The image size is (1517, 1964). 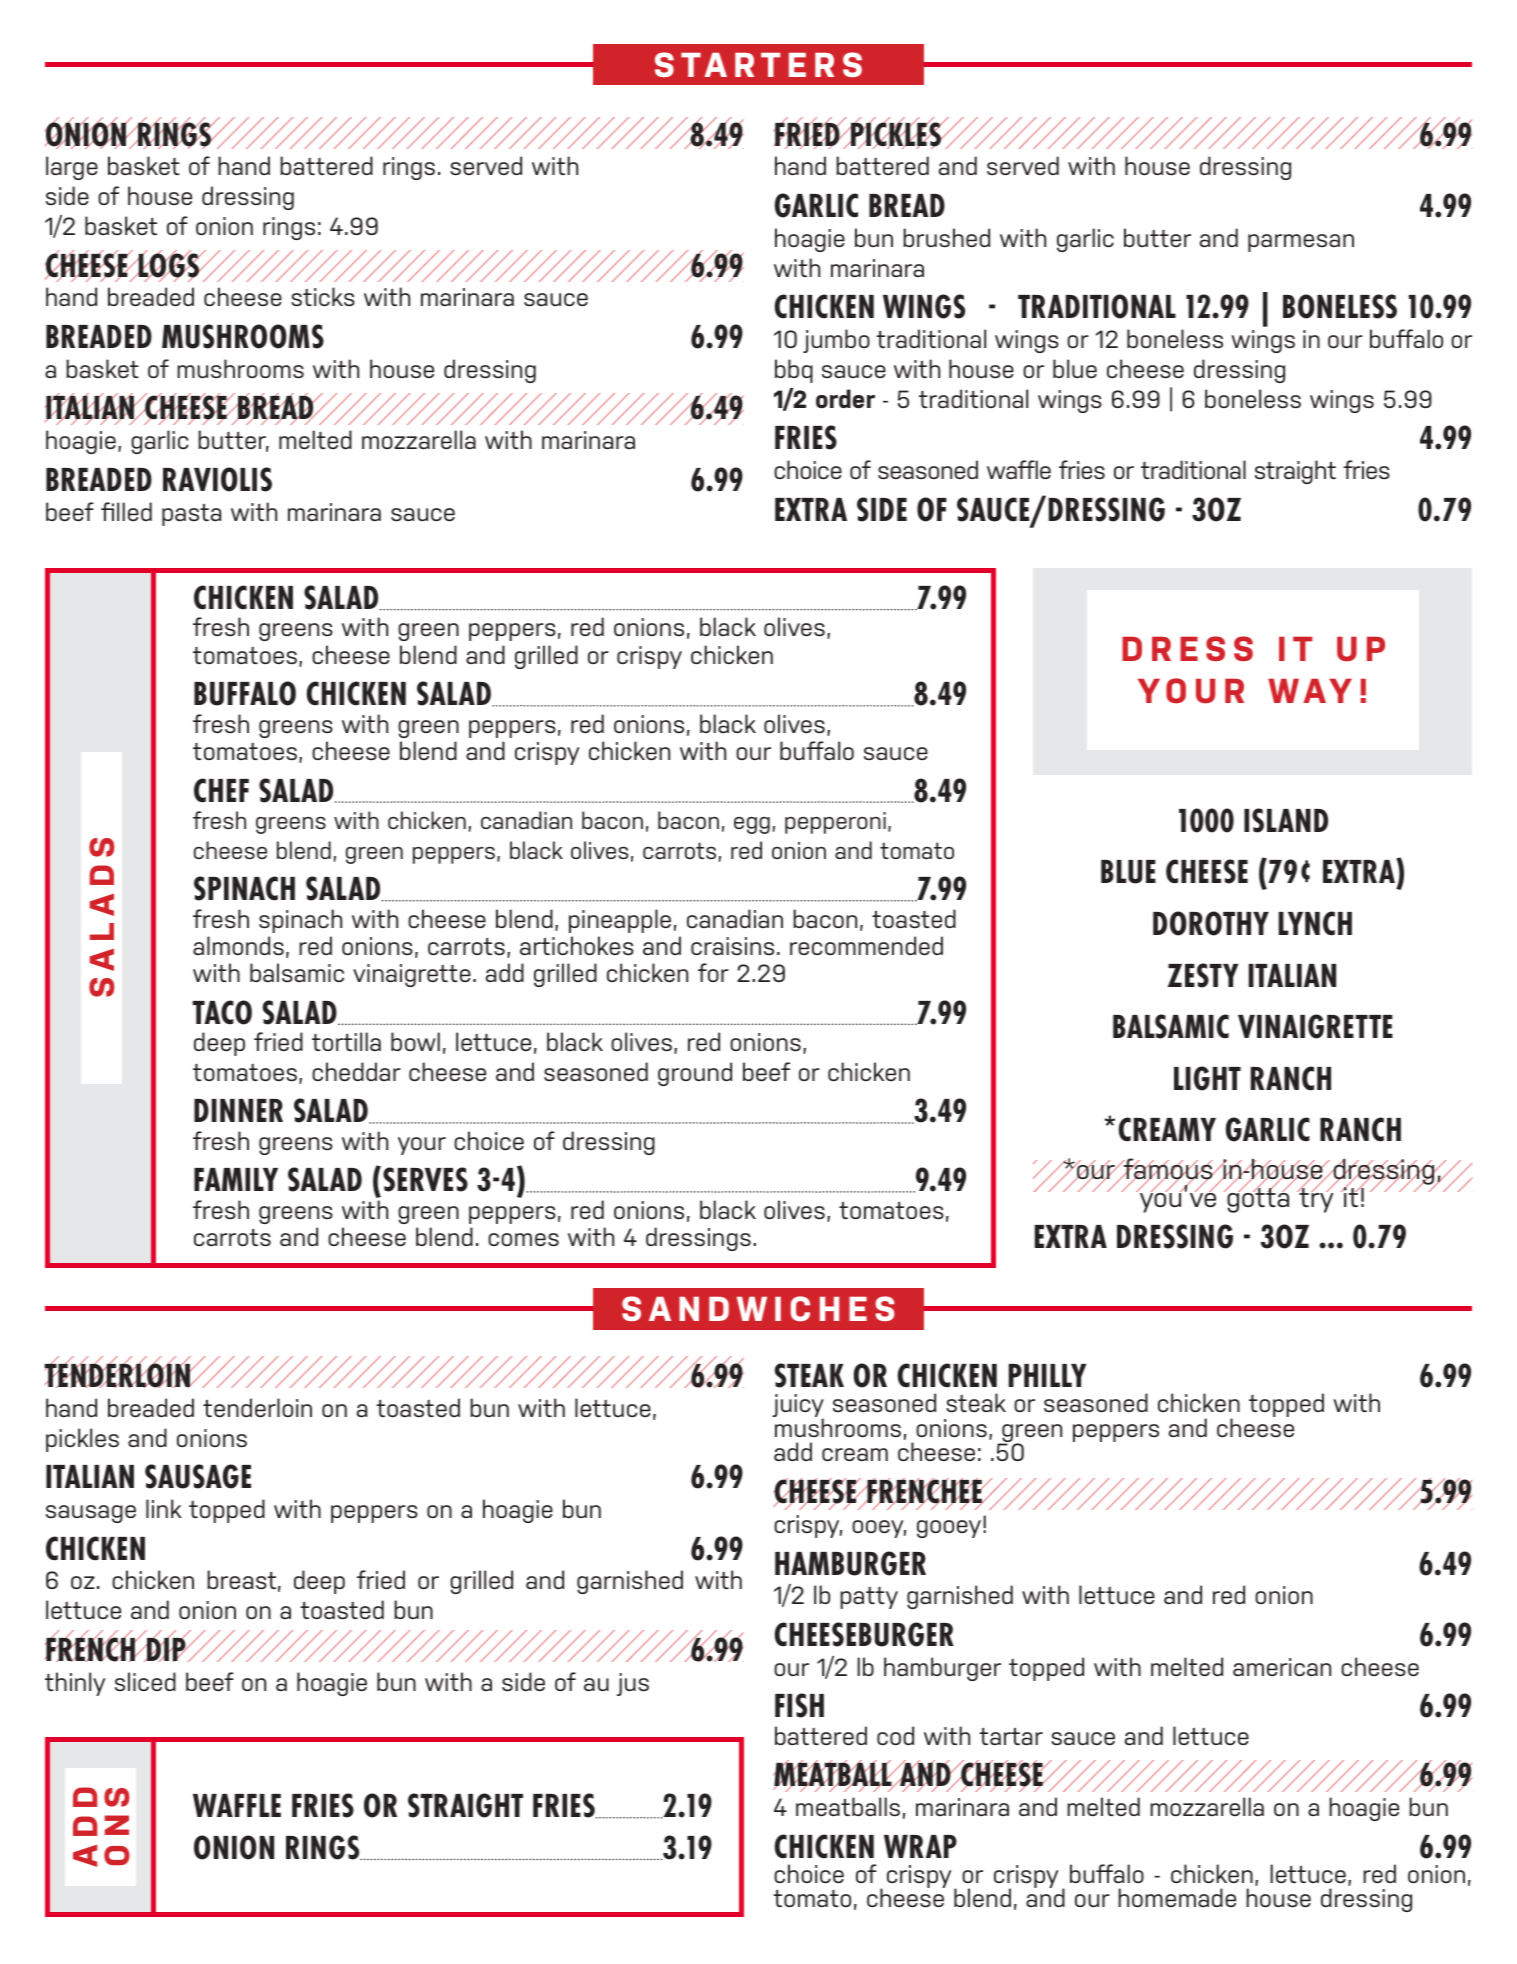 I want to click on parmesan, so click(x=1301, y=243).
